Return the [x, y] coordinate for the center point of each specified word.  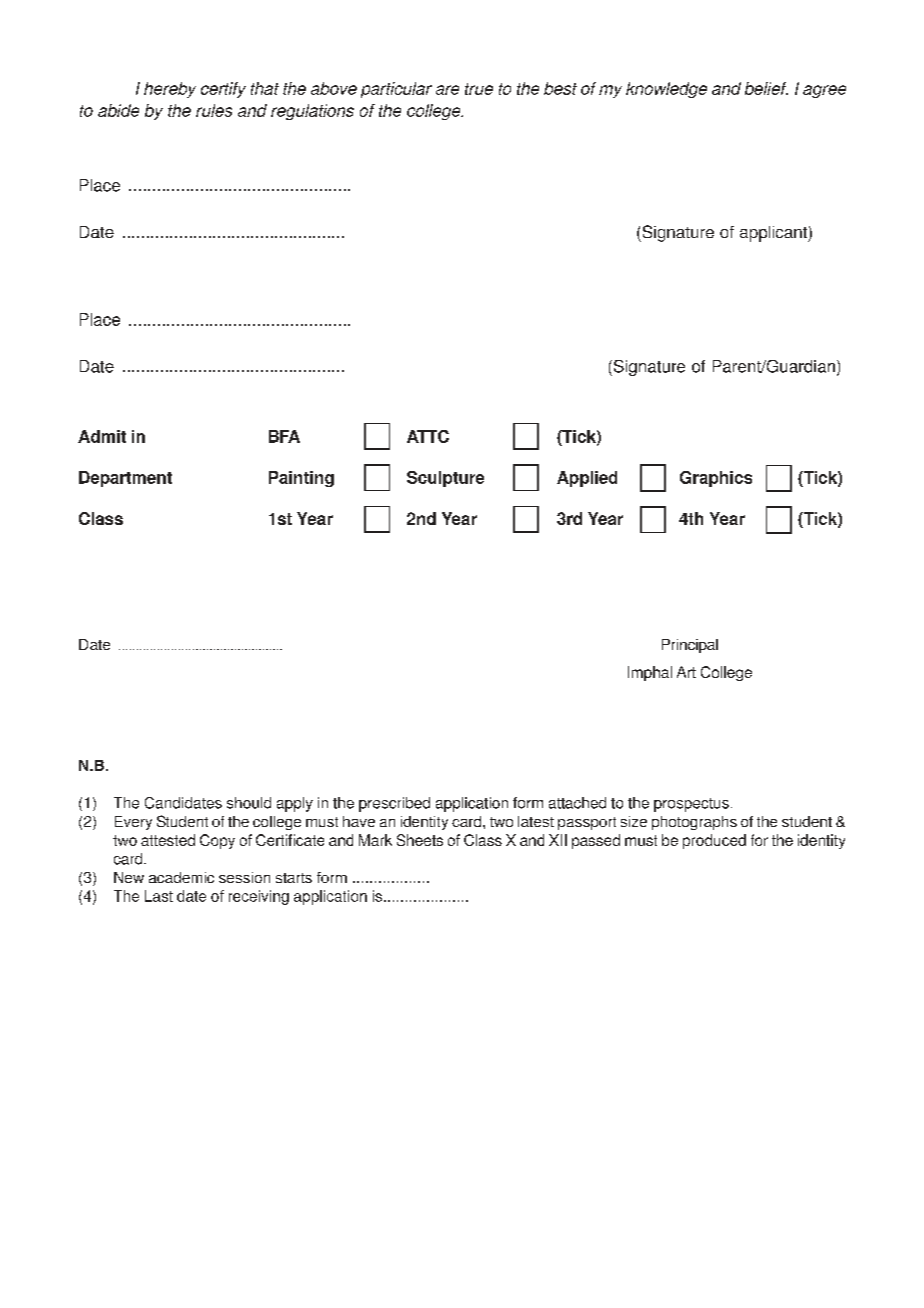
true [479, 89]
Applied [587, 479]
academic [181, 877]
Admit [102, 436]
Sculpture [445, 479]
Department [125, 479]
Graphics [716, 479]
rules [214, 110]
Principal [690, 646]
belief [766, 88]
